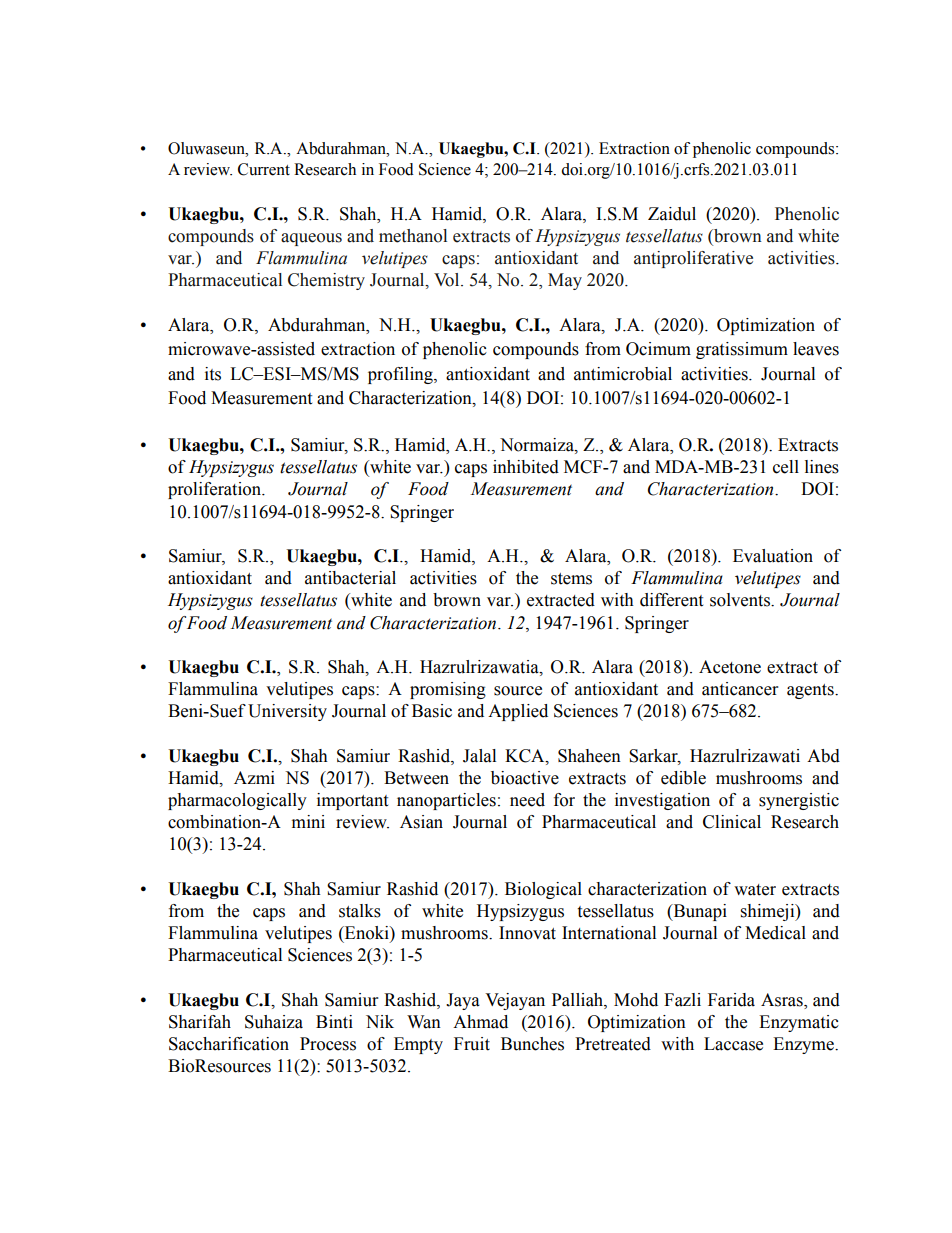 The image size is (952, 1233). I want to click on solvents, so click(741, 600).
